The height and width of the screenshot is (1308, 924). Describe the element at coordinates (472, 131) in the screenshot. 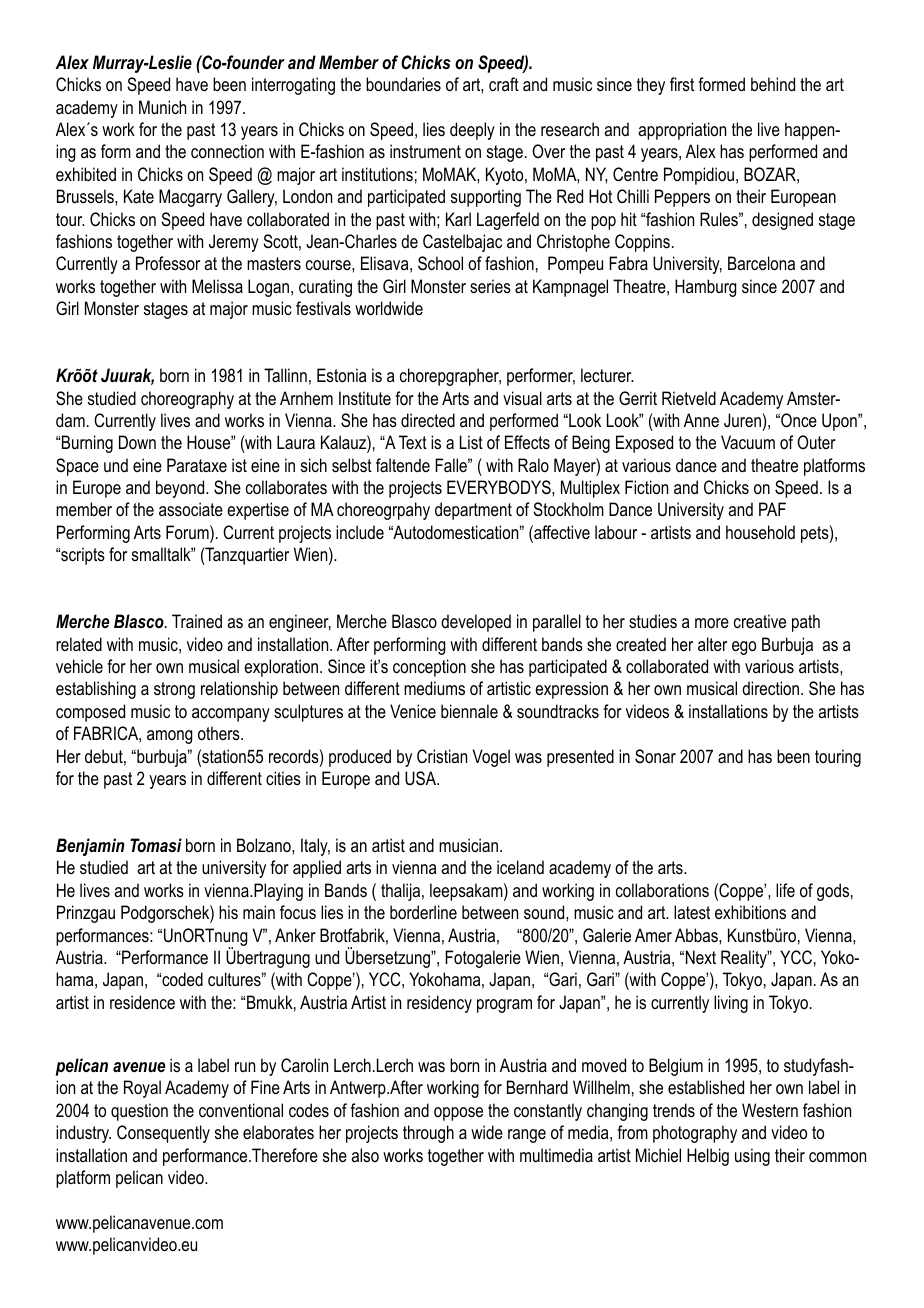

I see `deeply` at that location.
